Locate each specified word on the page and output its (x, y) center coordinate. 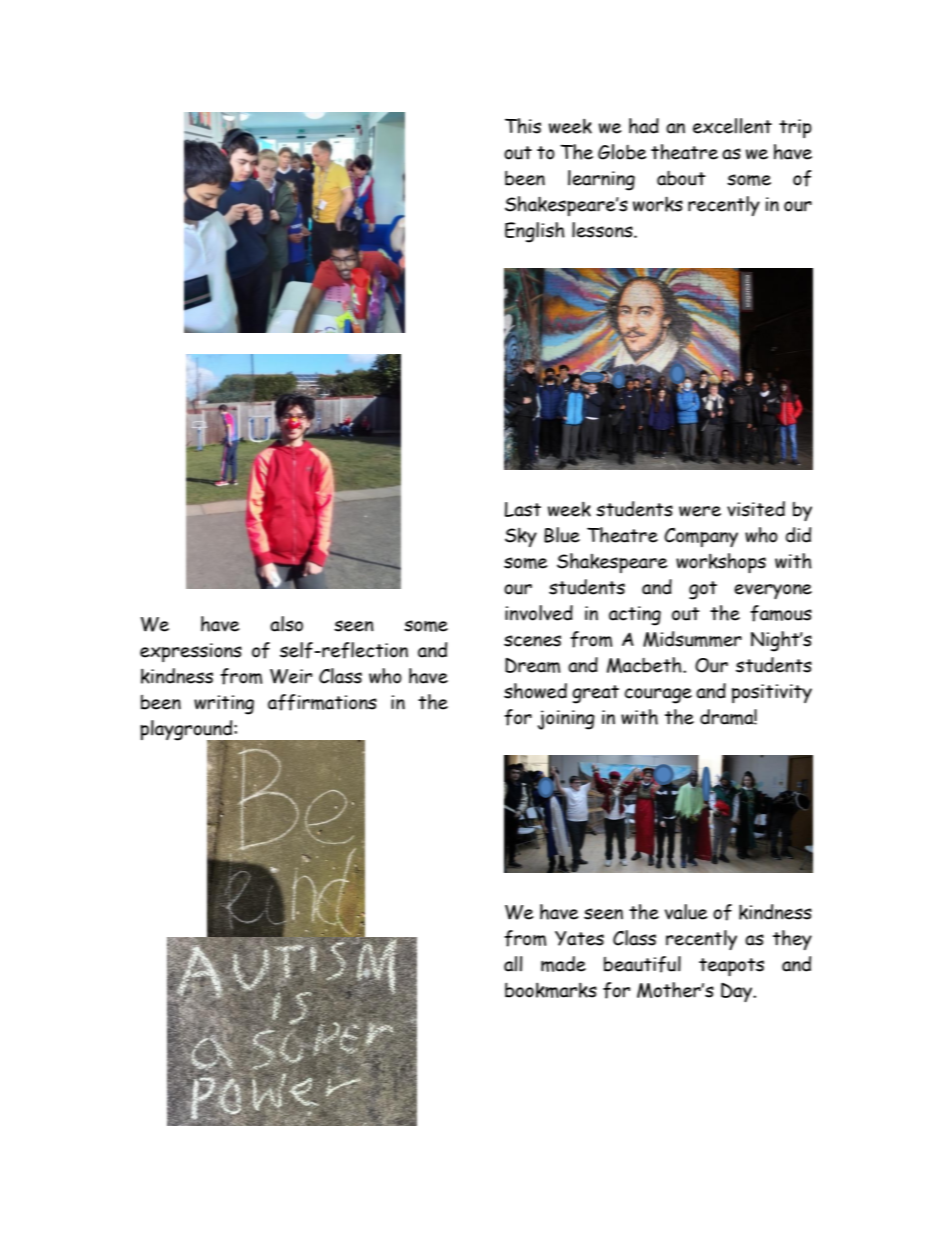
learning (601, 180)
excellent (732, 126)
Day (738, 992)
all (513, 964)
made (563, 964)
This (523, 126)
